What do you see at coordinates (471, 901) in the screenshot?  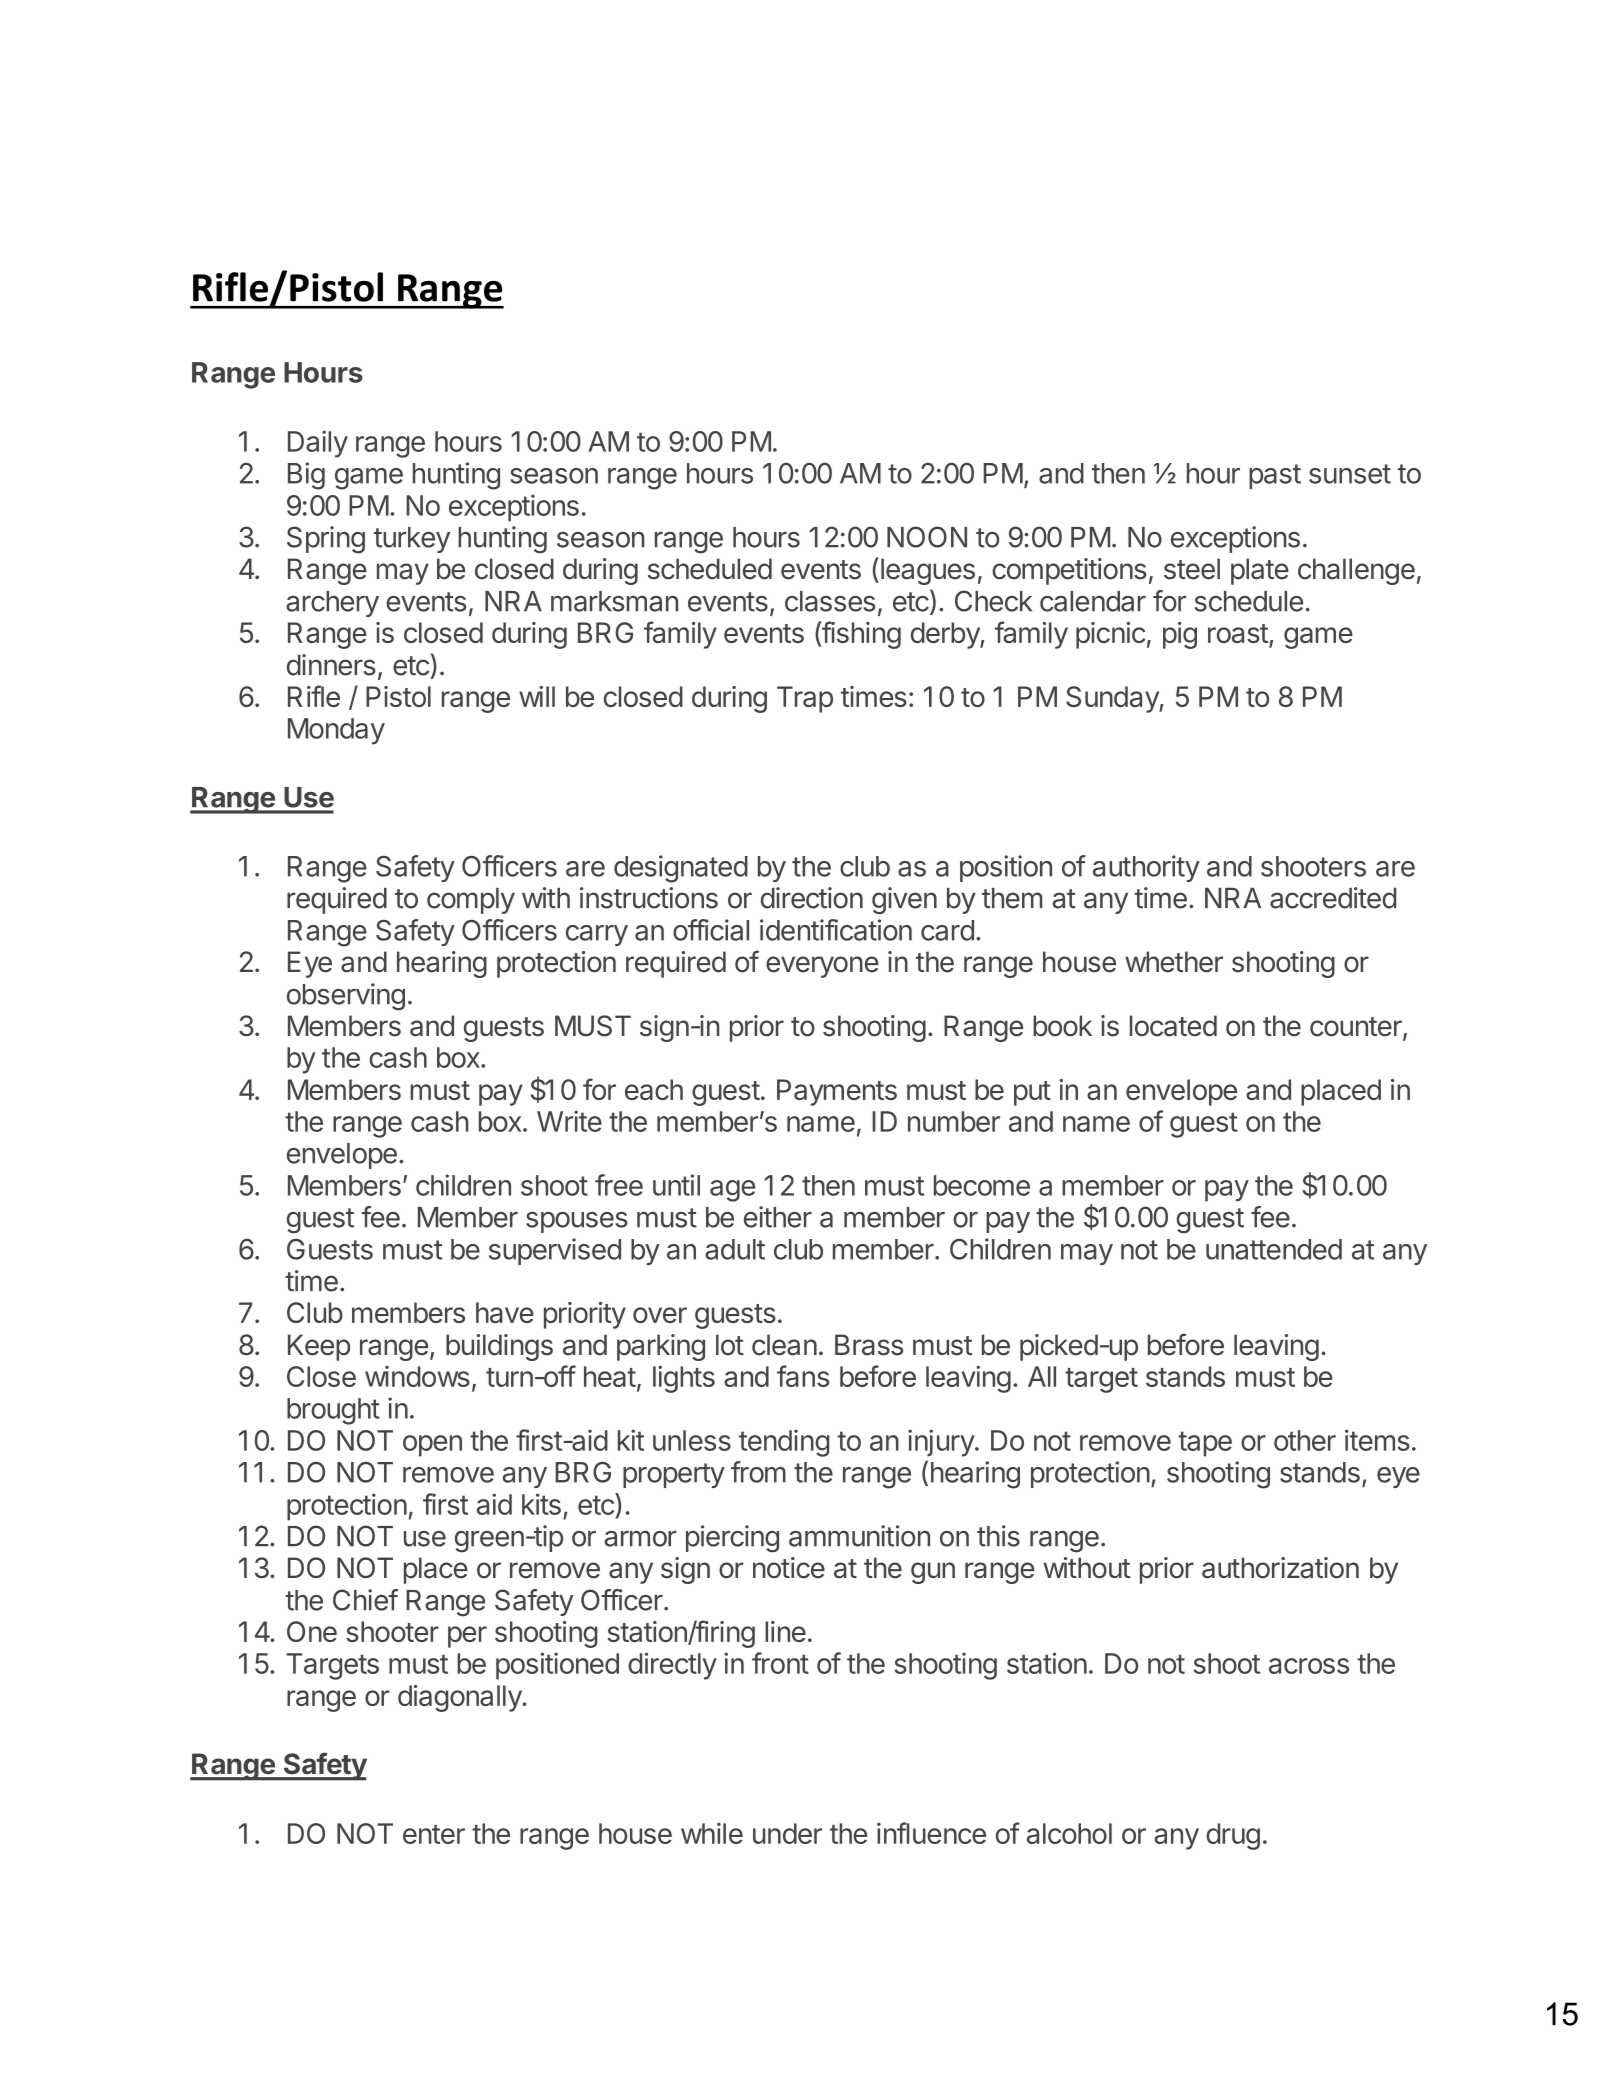 I see `comply` at bounding box center [471, 901].
